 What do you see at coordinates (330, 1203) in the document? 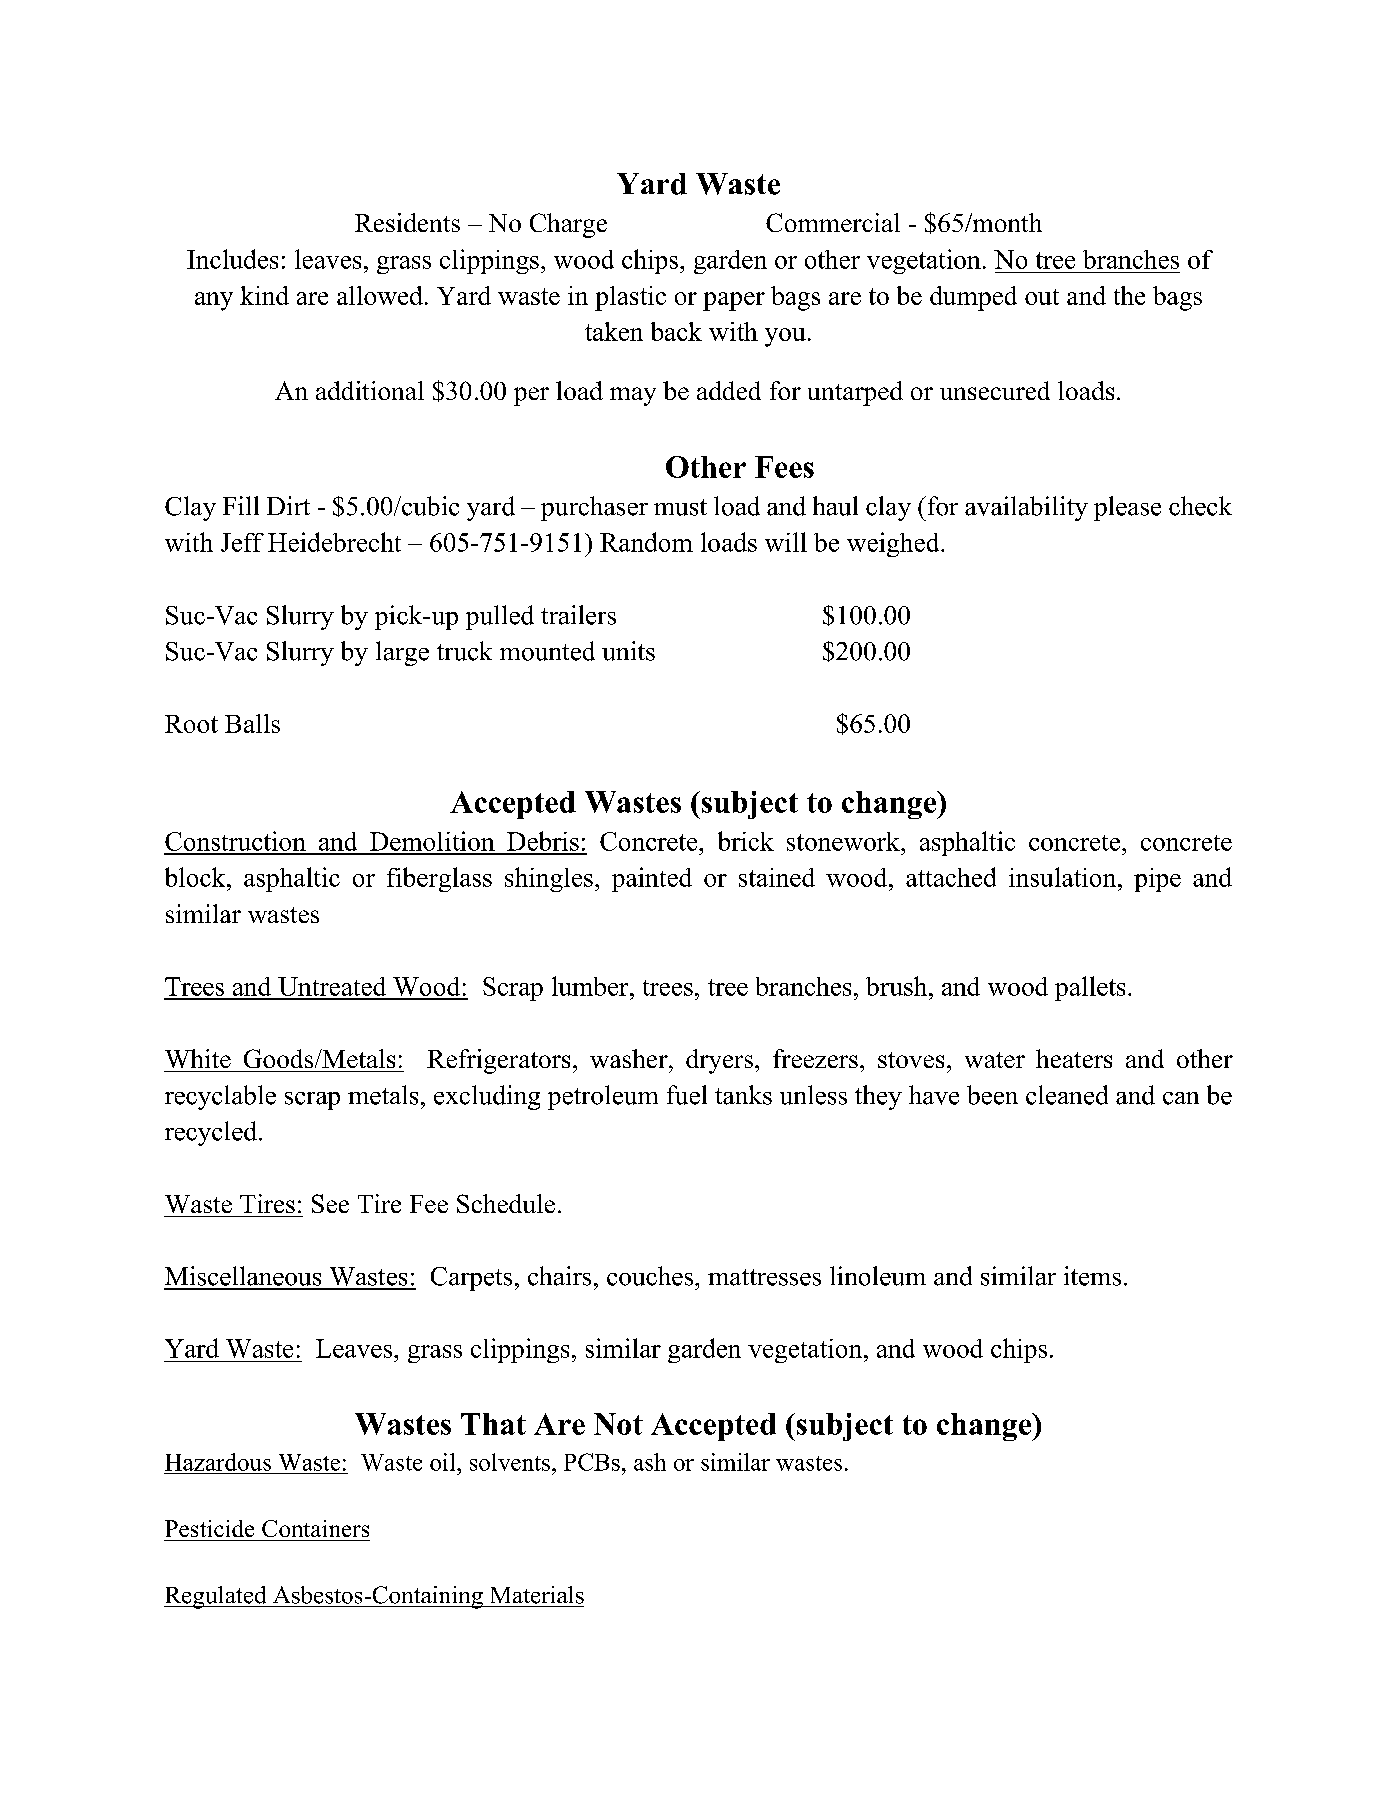
I see `See` at bounding box center [330, 1203].
